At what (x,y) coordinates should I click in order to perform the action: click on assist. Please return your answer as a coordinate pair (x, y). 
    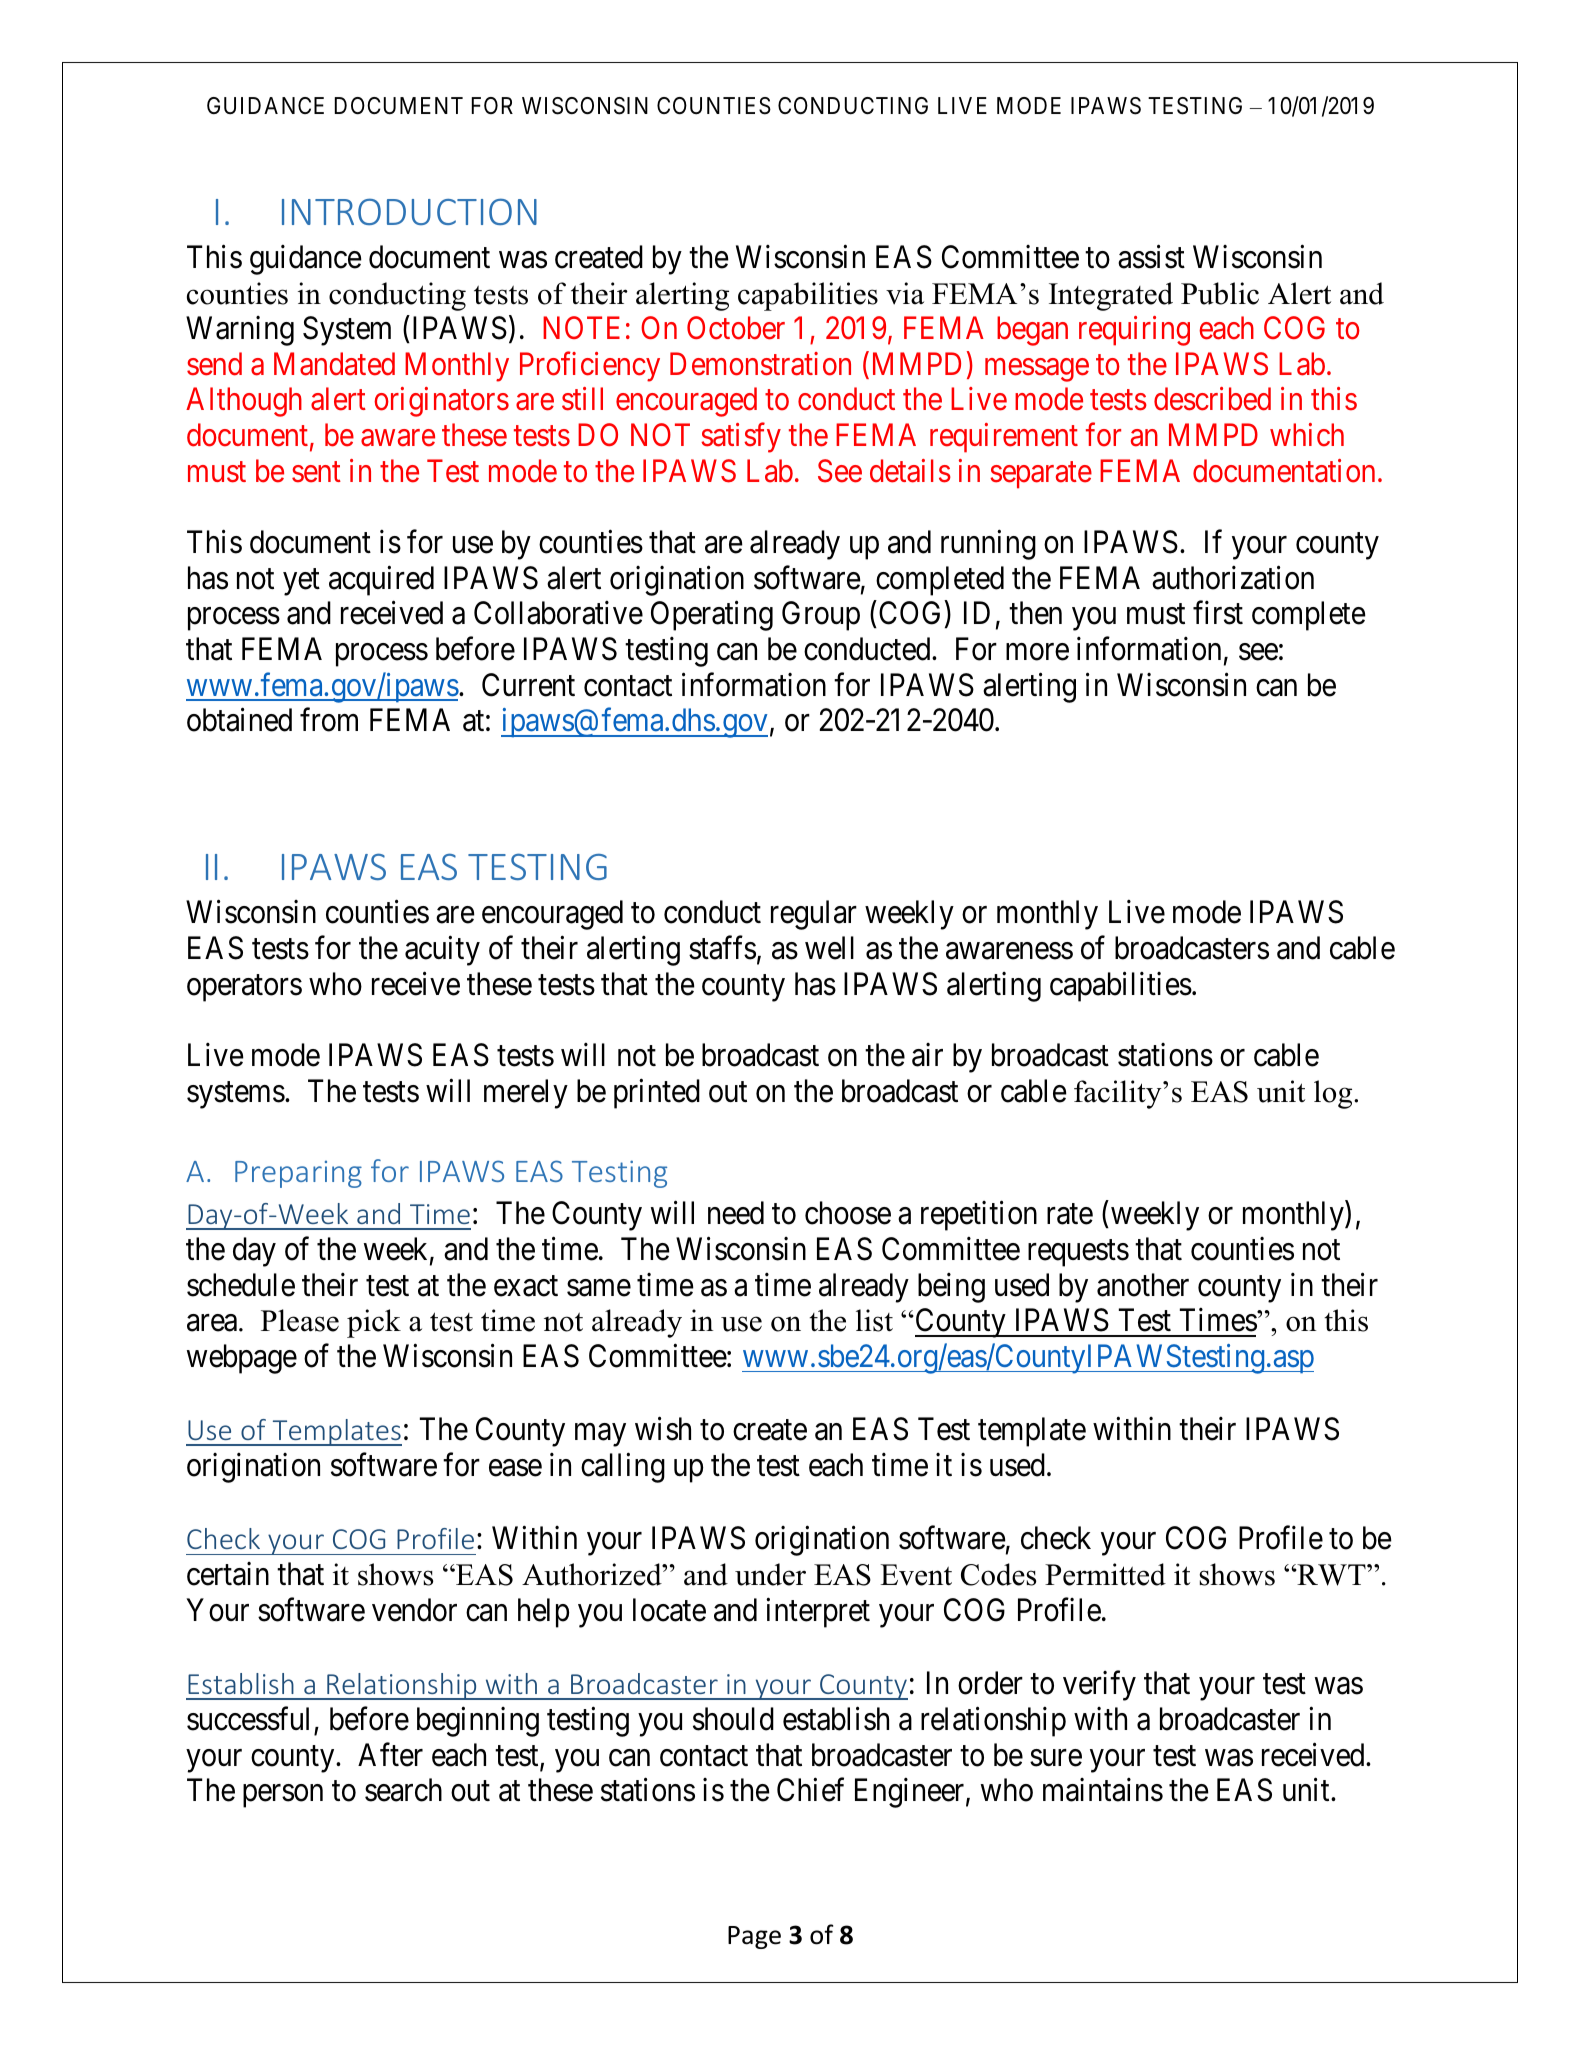
    Looking at the image, I should click on (1151, 257).
